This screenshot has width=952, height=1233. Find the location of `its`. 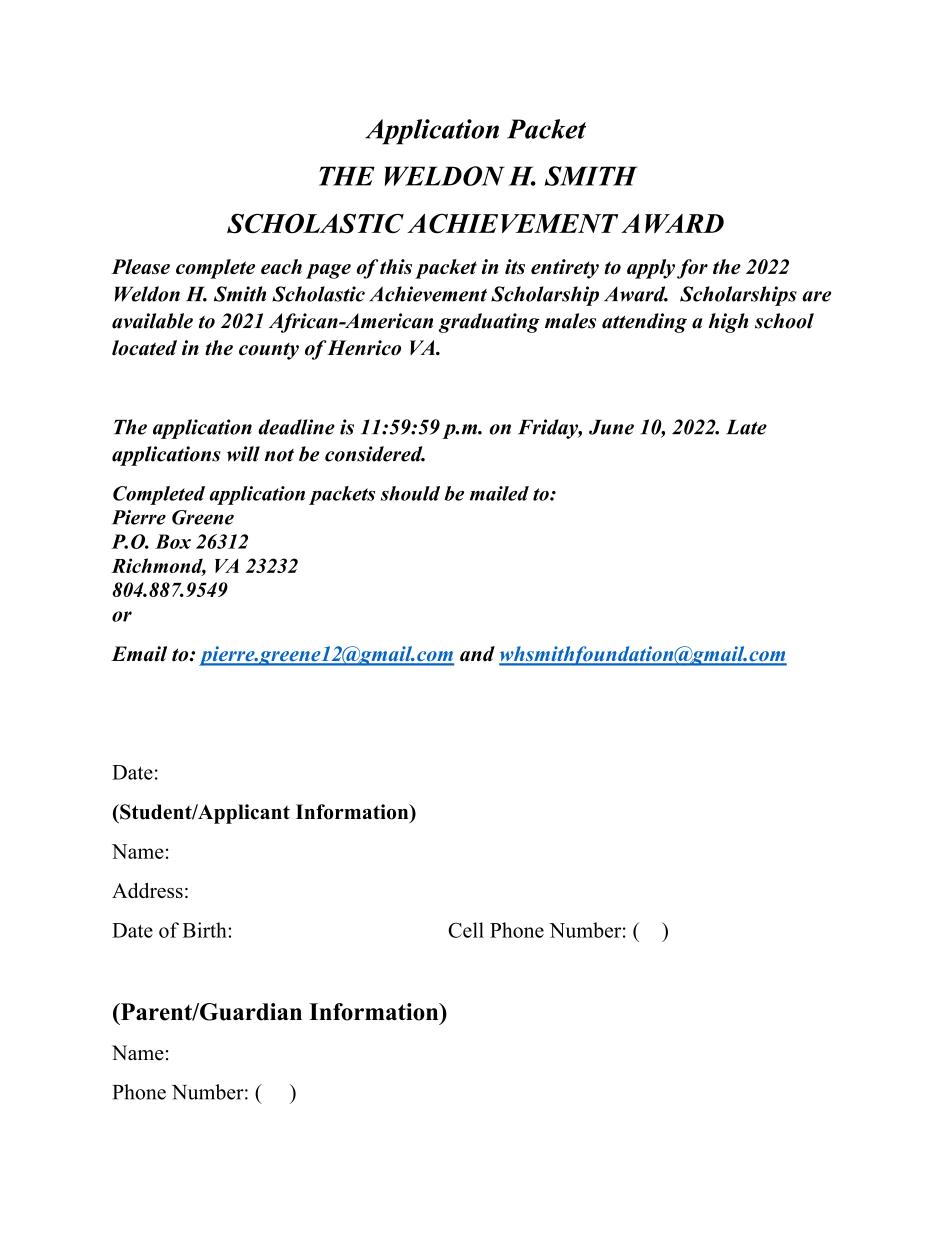

its is located at coordinates (515, 266).
